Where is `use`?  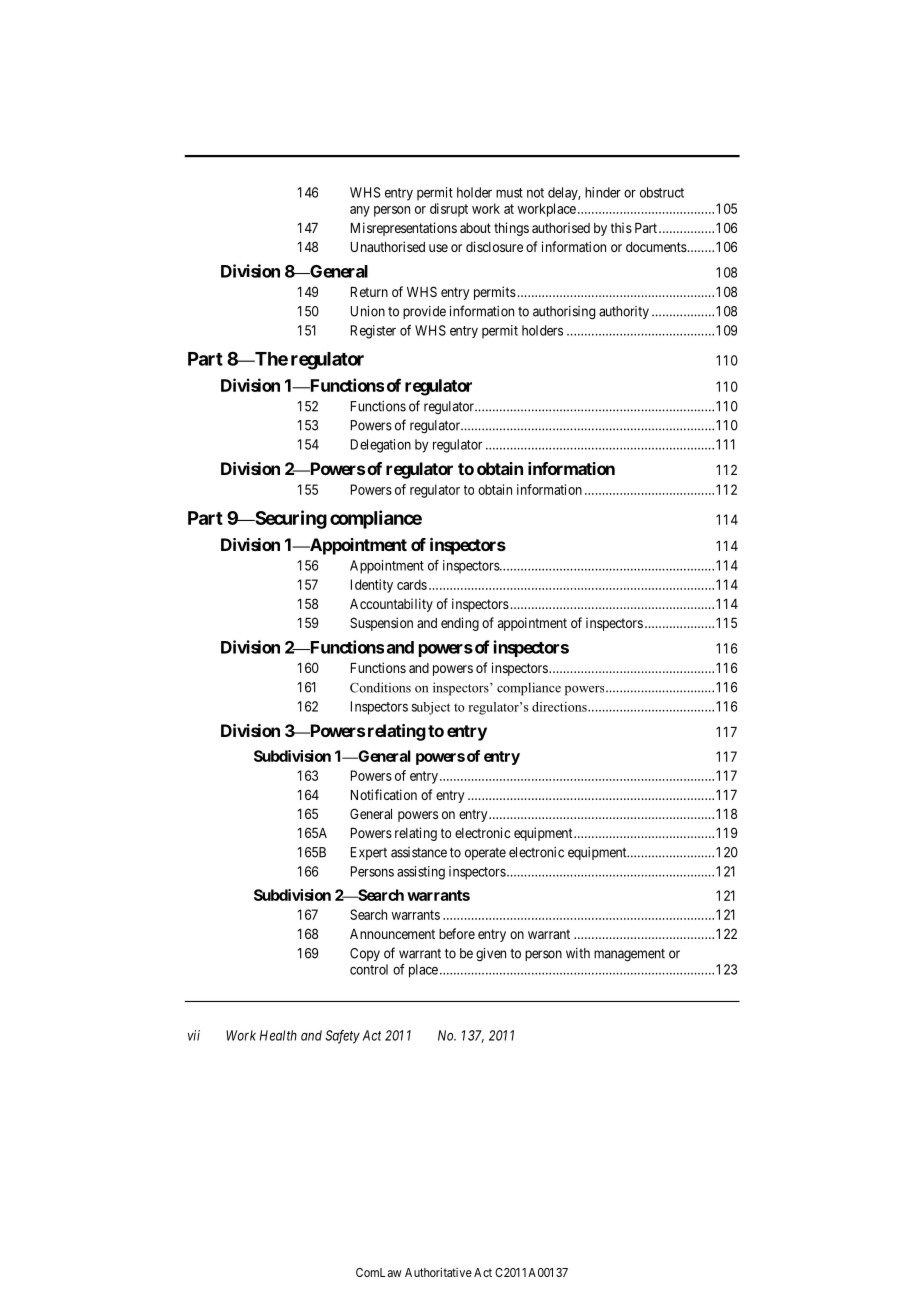
use is located at coordinates (438, 248).
